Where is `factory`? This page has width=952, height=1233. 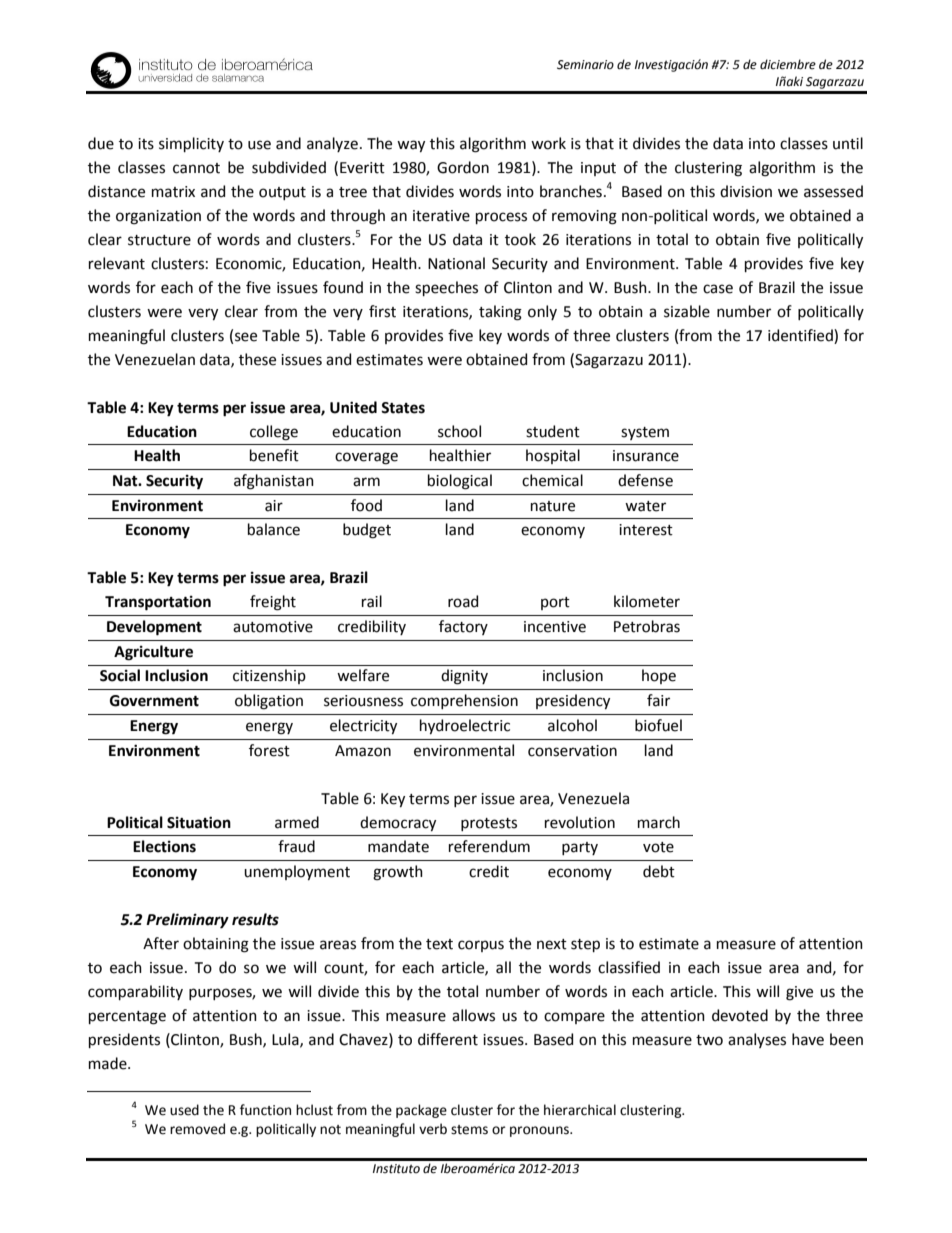 factory is located at coordinates (463, 627).
